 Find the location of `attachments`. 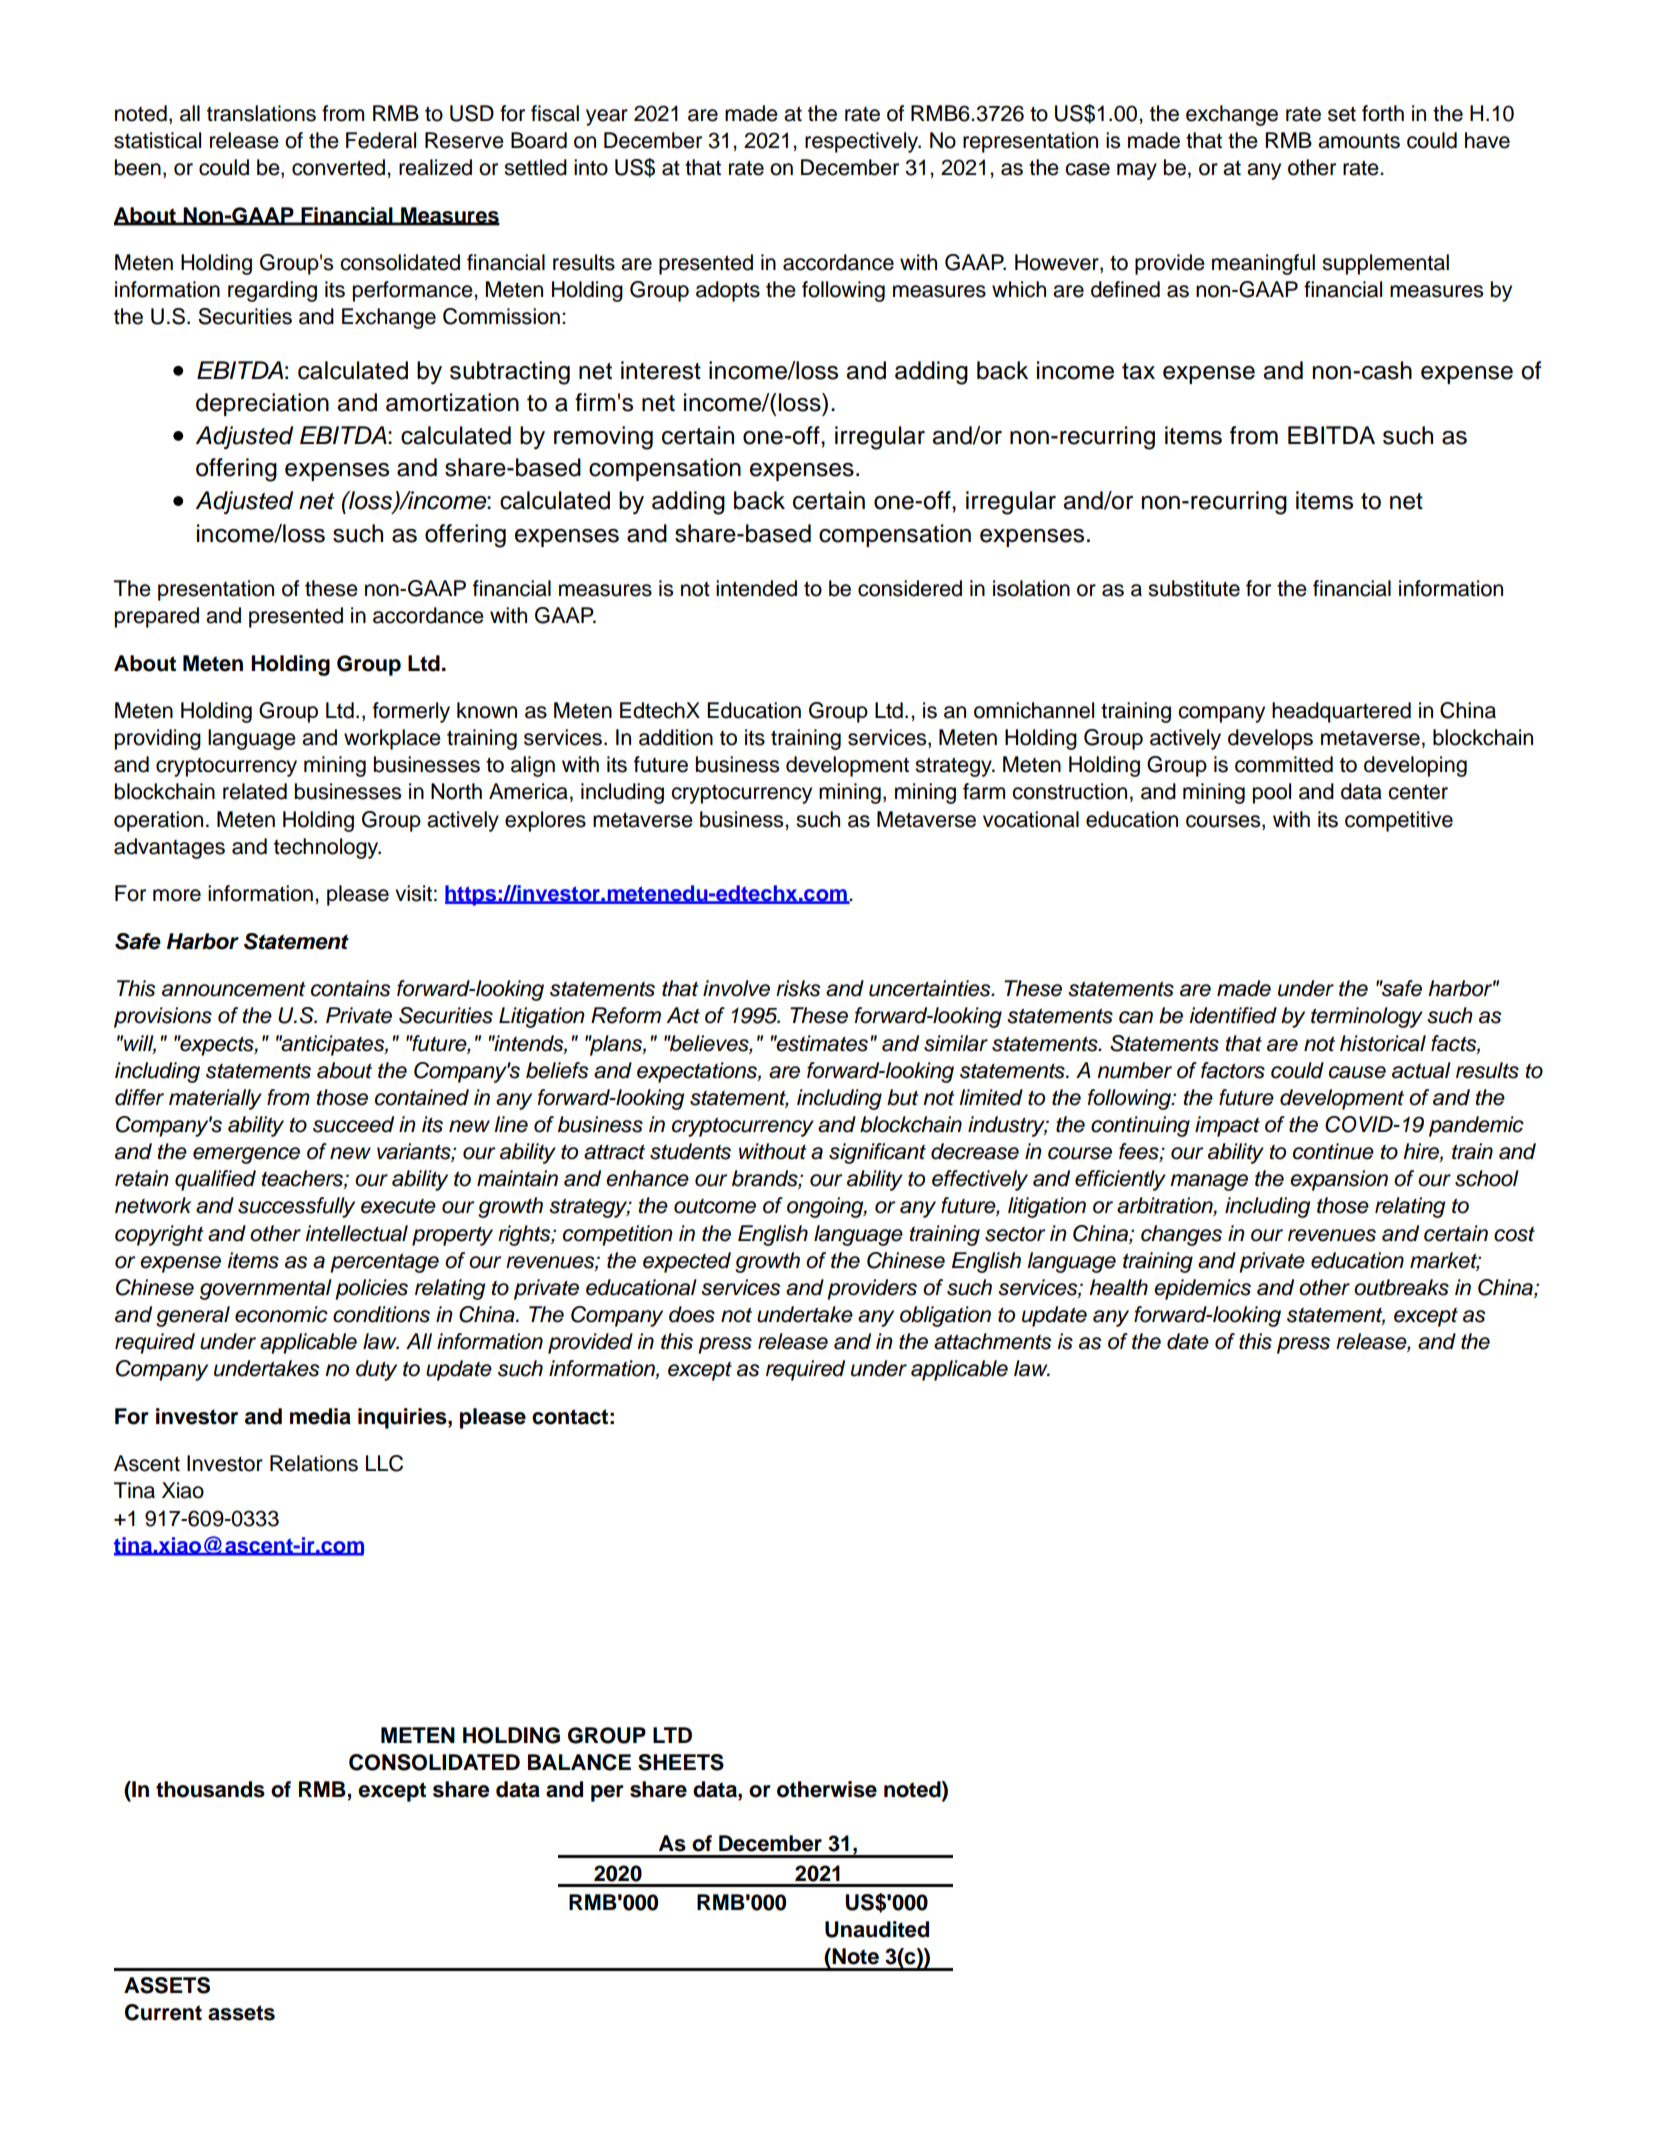

attachments is located at coordinates (993, 1341).
